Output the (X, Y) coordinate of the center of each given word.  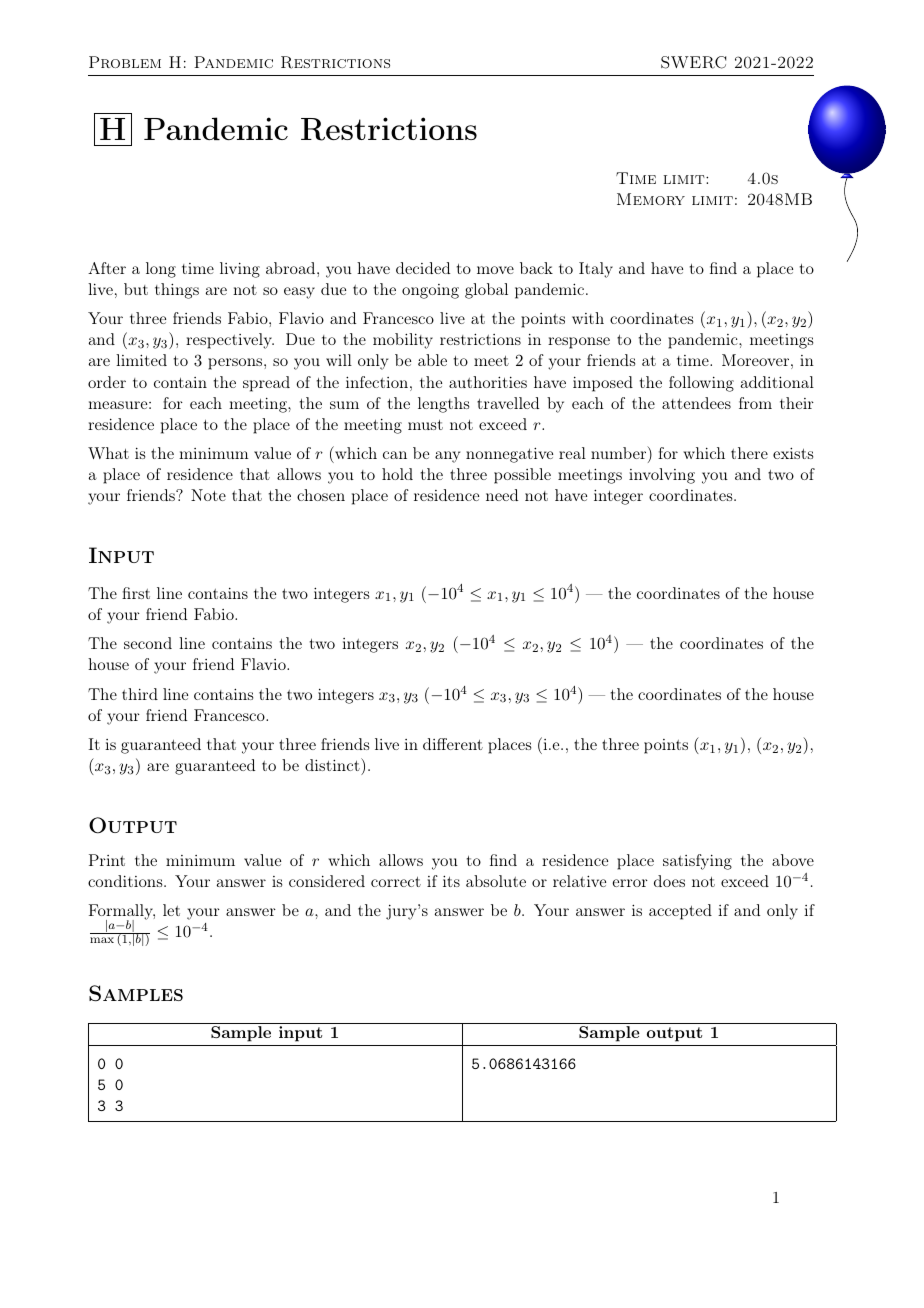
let (171, 910)
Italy (596, 270)
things (177, 291)
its (451, 881)
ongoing (430, 291)
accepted (680, 912)
